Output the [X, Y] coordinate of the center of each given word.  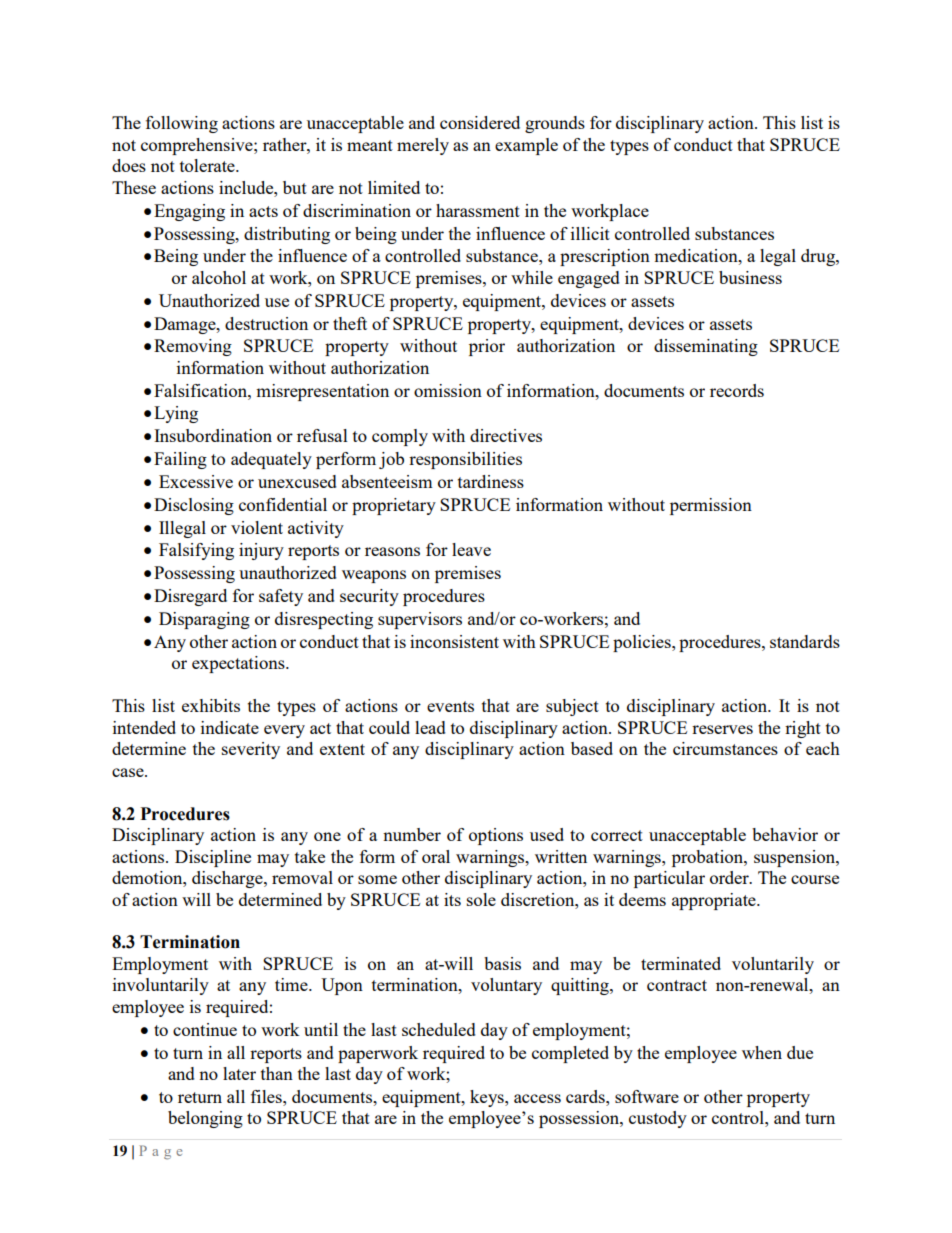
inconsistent [454, 641]
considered [480, 122]
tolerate [208, 165]
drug [819, 257]
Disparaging [204, 620]
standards [805, 641]
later [239, 1073]
